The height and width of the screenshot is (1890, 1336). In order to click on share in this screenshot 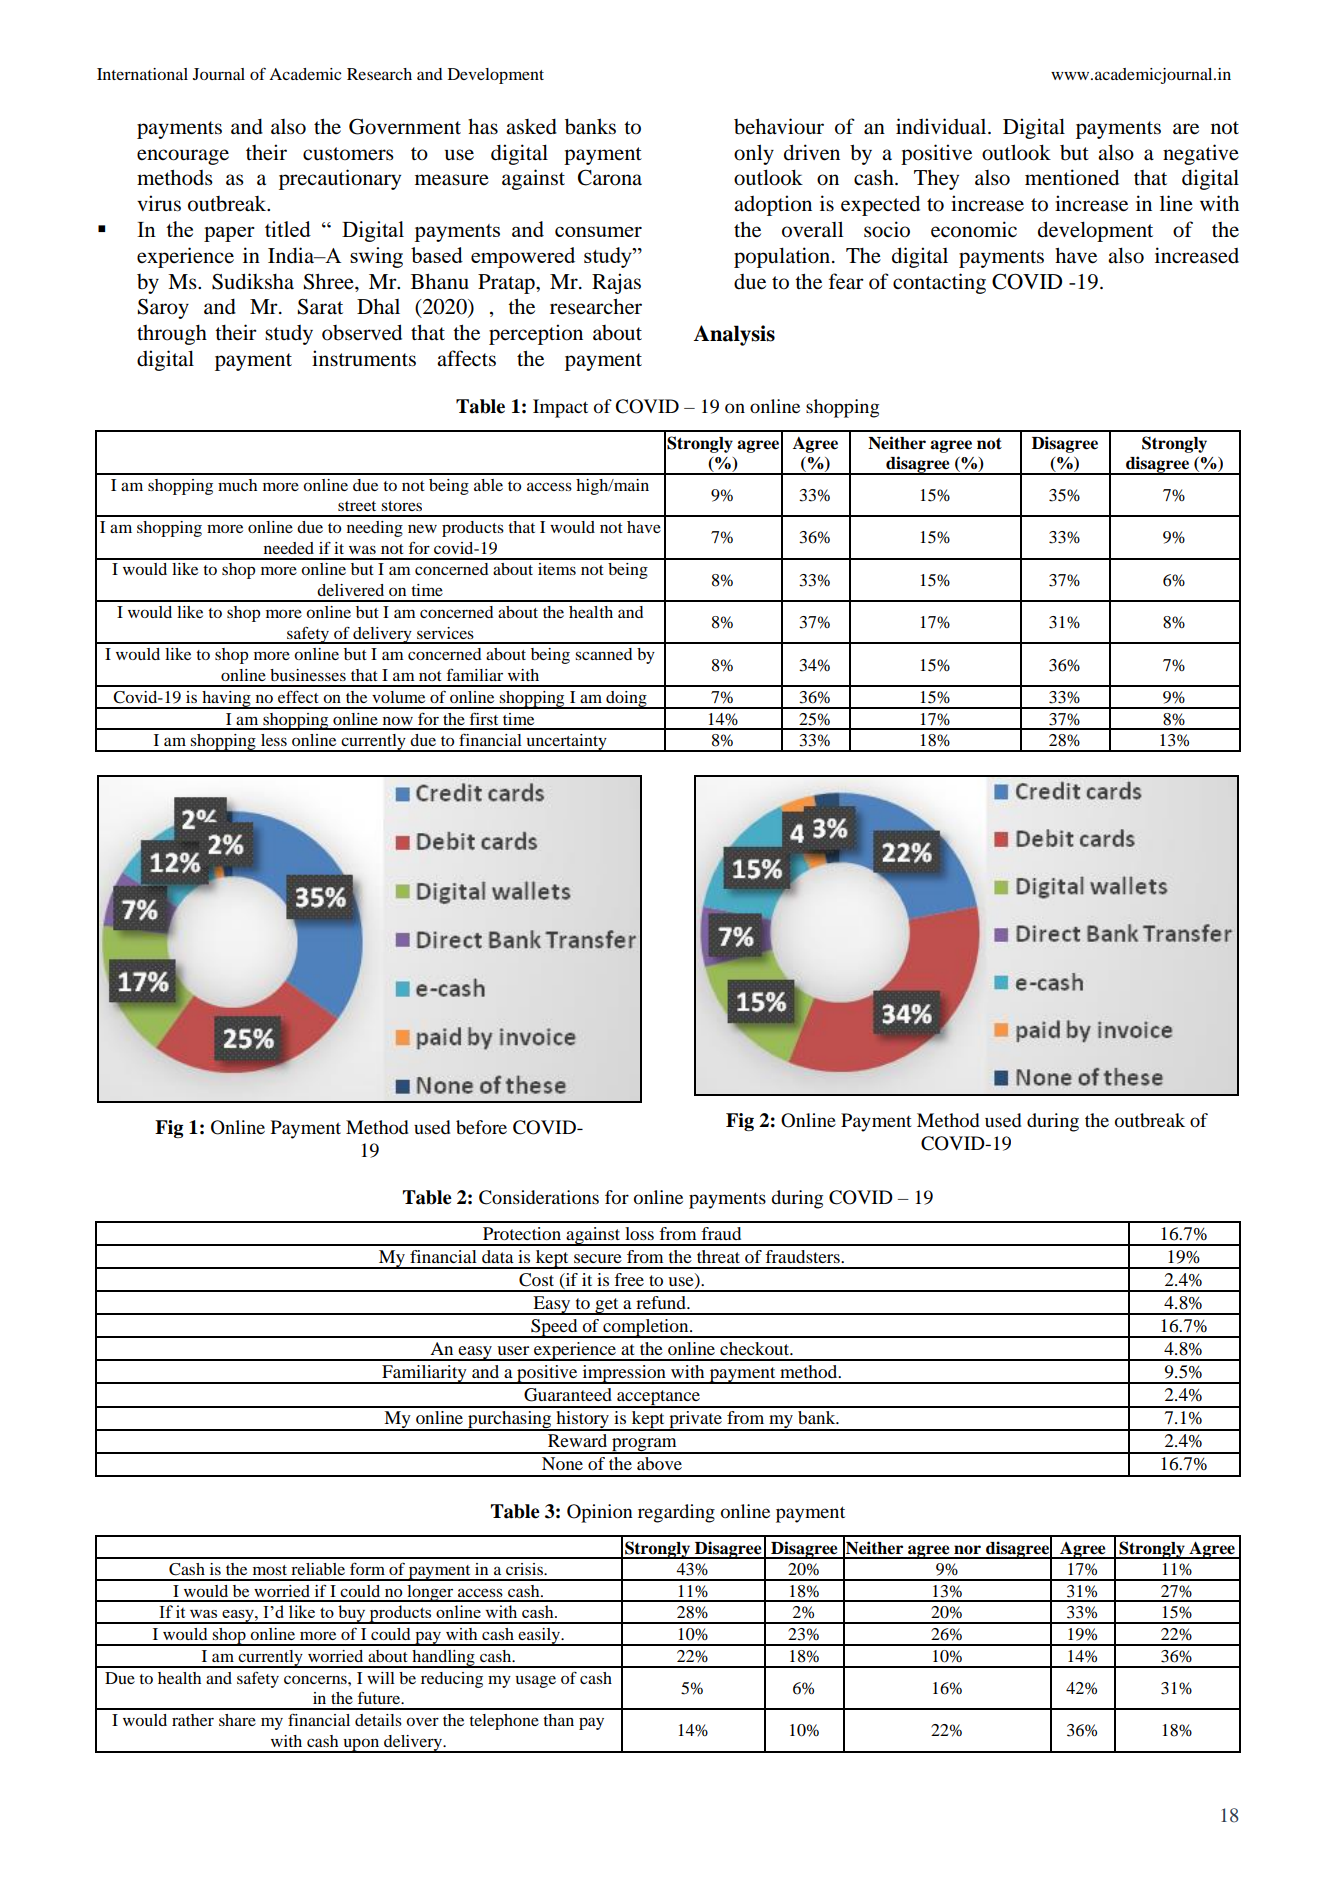, I will do `click(237, 1720)`.
